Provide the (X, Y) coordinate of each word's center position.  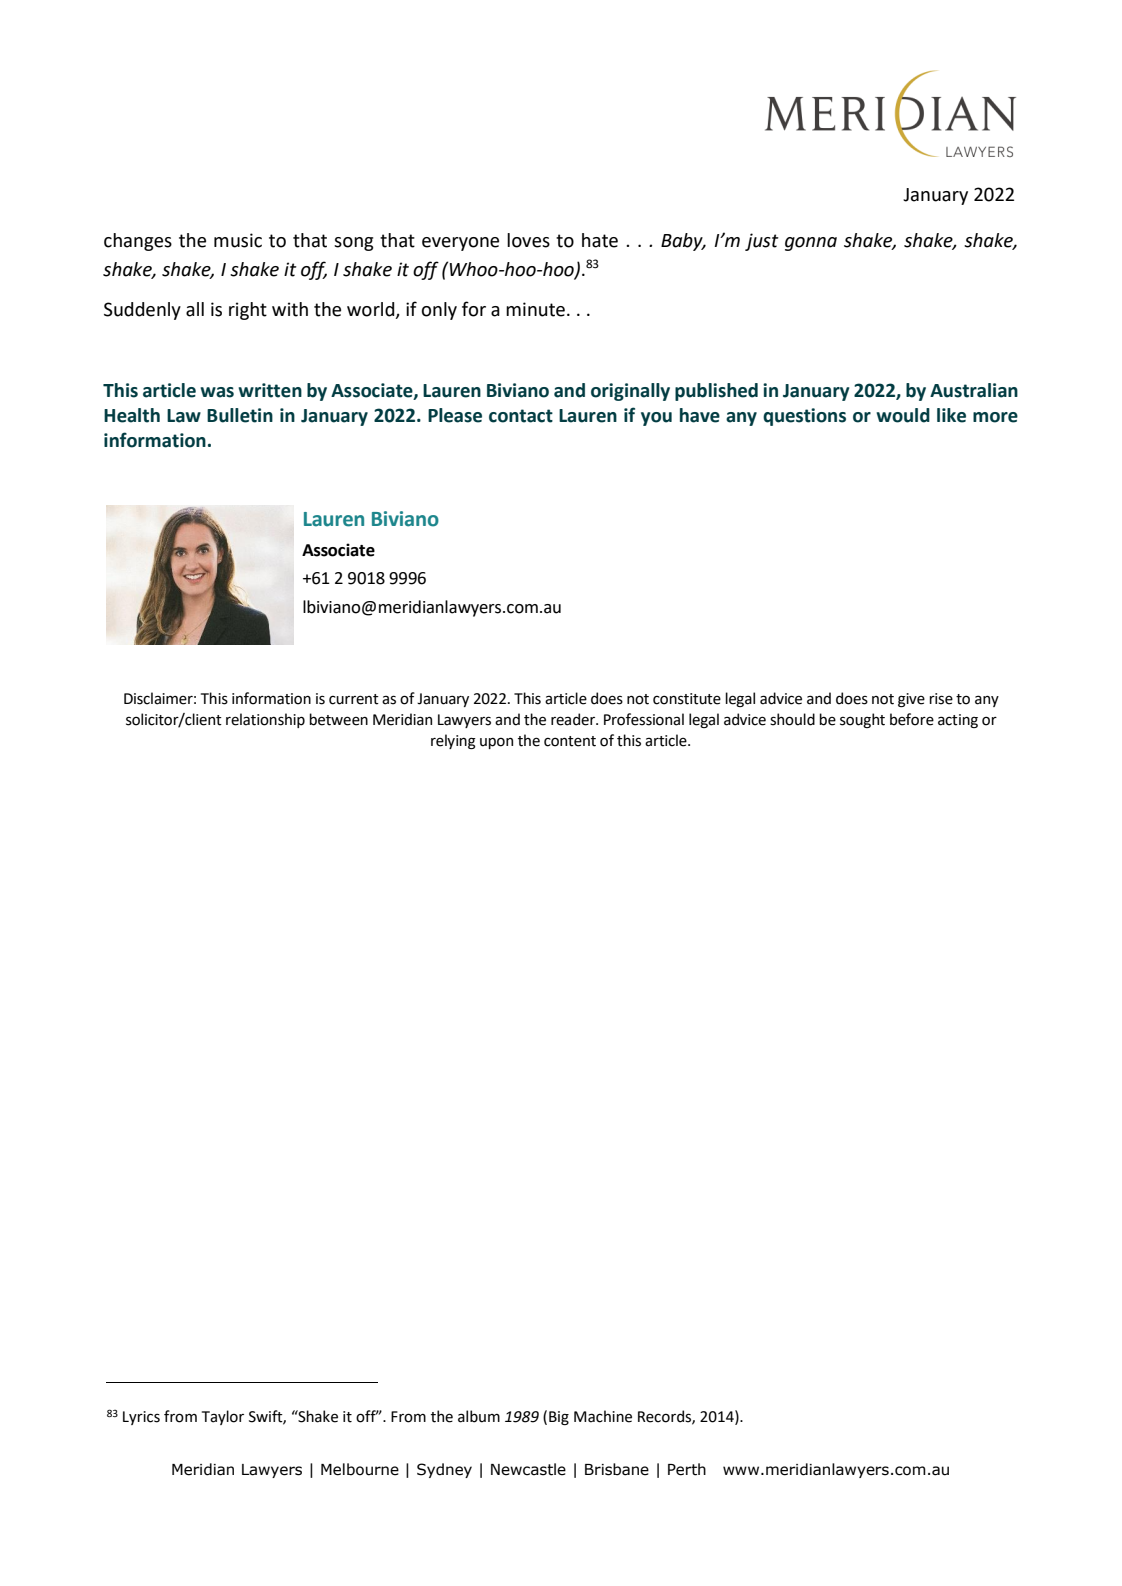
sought (862, 720)
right (248, 311)
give (911, 700)
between (338, 719)
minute (535, 309)
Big (559, 1418)
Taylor (223, 1417)
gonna (811, 244)
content (570, 741)
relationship (265, 720)
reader (574, 719)
